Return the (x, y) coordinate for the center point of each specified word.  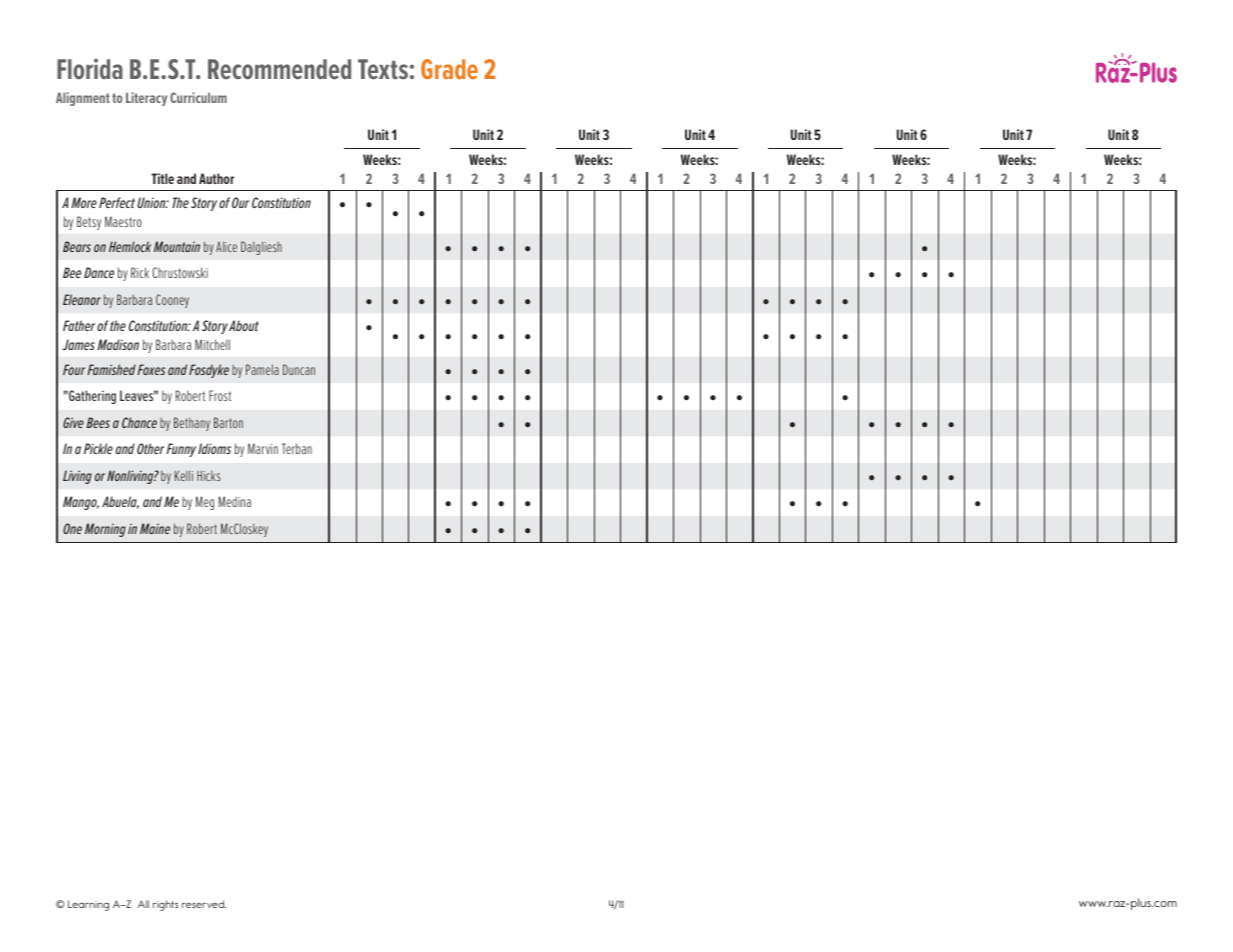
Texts (383, 69)
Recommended (279, 69)
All (143, 904)
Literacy (146, 99)
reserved (204, 904)
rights (165, 905)
